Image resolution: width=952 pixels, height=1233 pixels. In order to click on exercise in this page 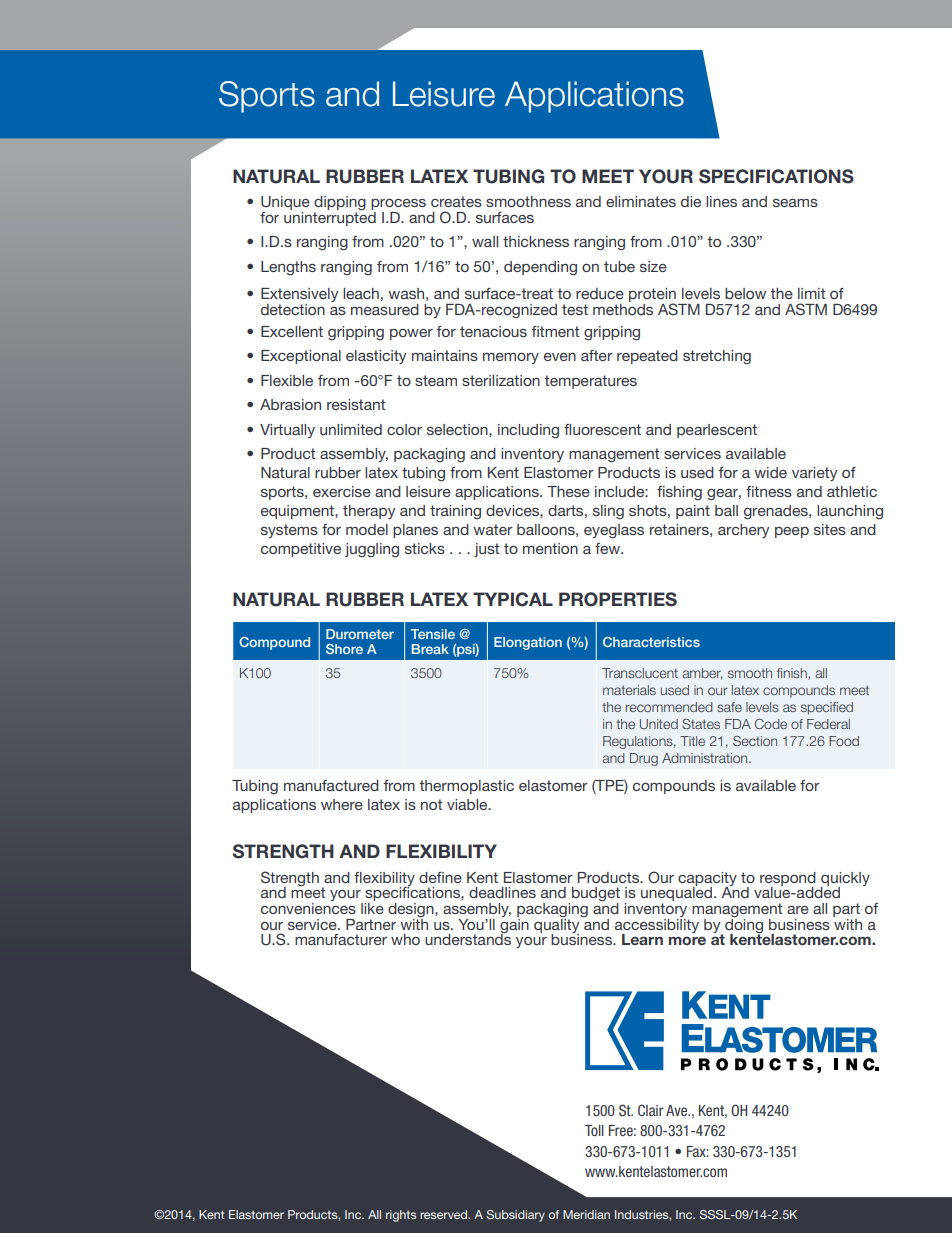, I will do `click(342, 491)`.
